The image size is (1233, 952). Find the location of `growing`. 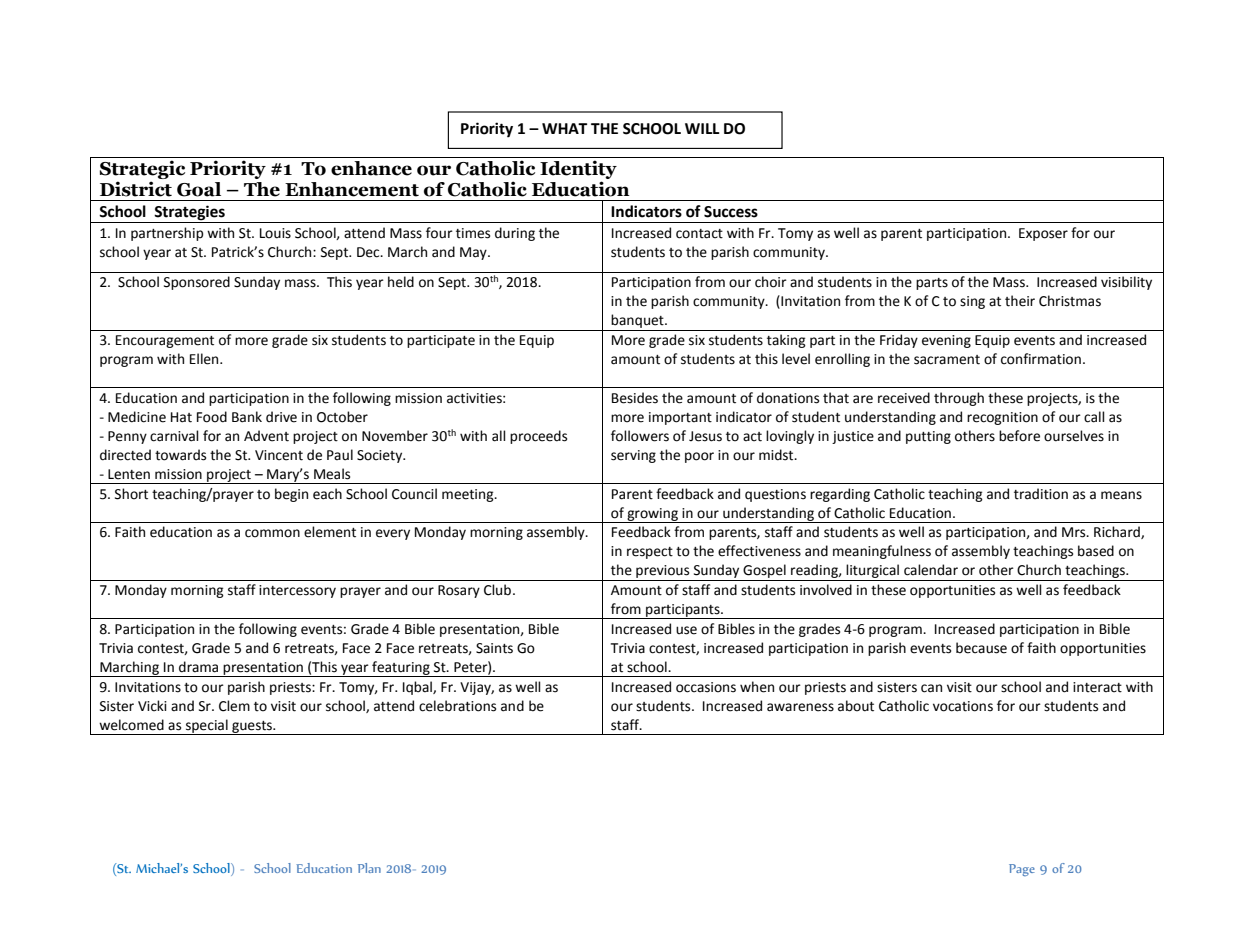

growing is located at coordinates (652, 515).
